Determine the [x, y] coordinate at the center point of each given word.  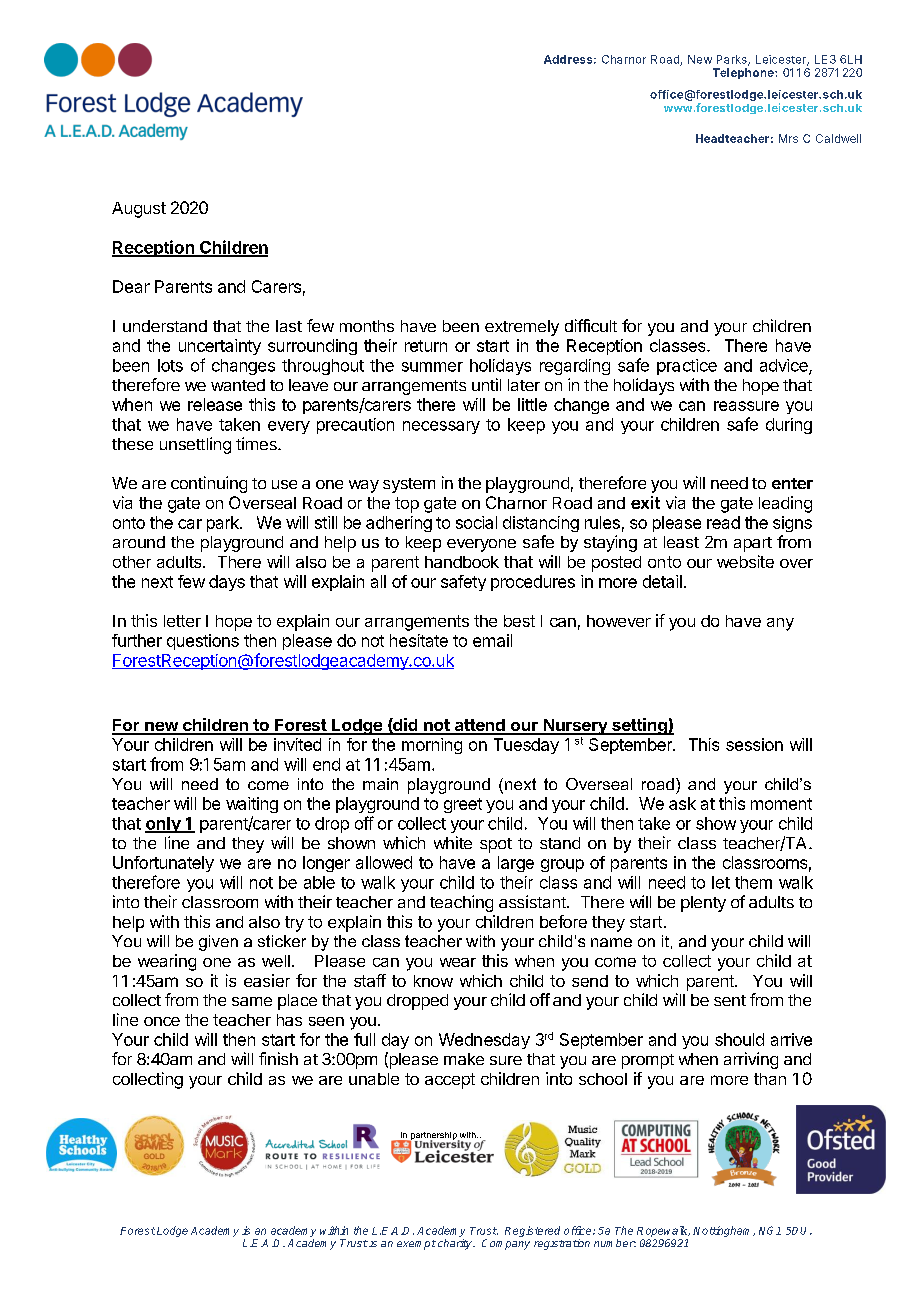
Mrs [788, 138]
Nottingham [723, 1231]
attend [479, 726]
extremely [522, 328]
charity [456, 1244]
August [139, 210]
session [754, 744]
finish [278, 1058]
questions [203, 642]
